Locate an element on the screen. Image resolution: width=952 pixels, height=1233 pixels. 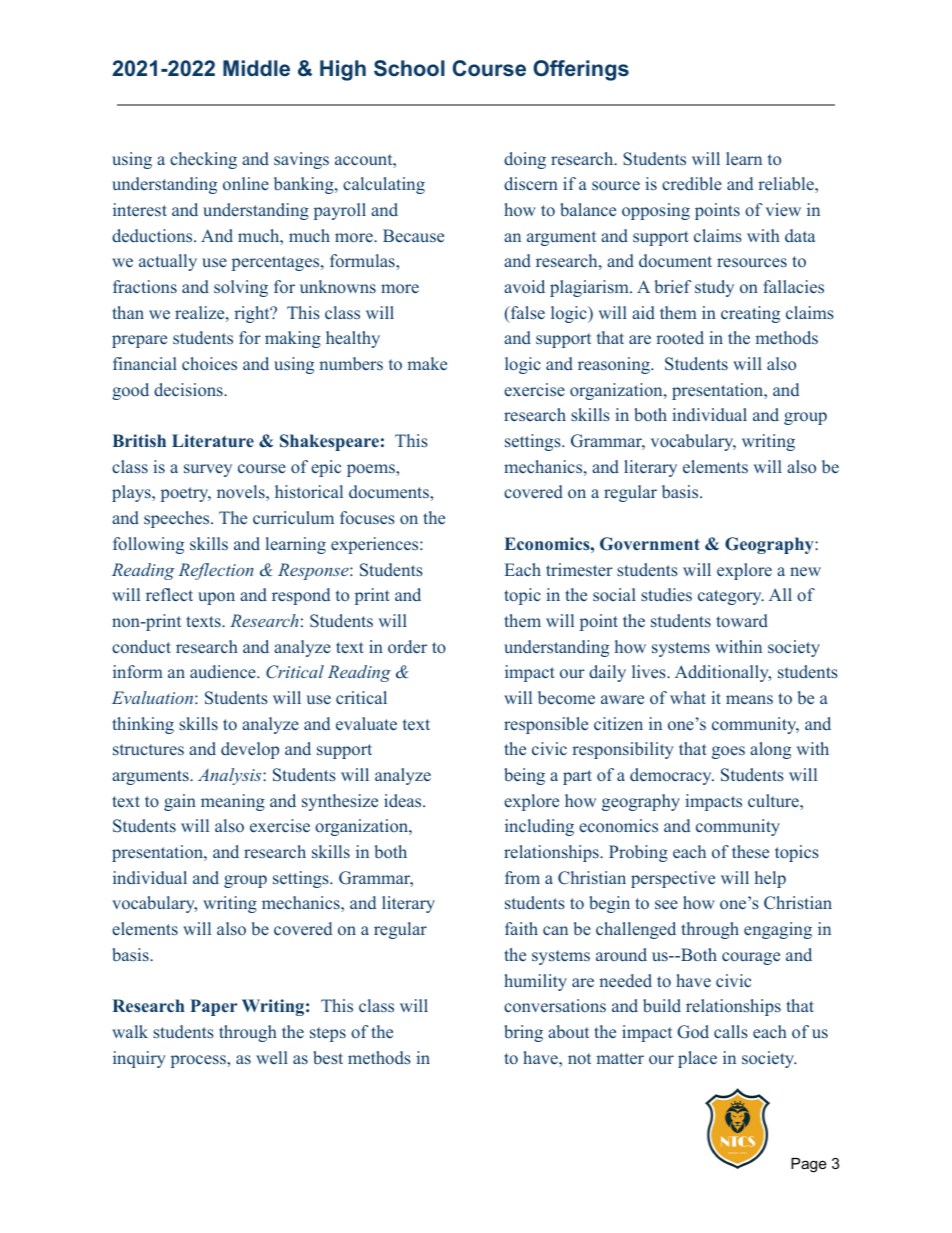
process is located at coordinates (199, 1061).
